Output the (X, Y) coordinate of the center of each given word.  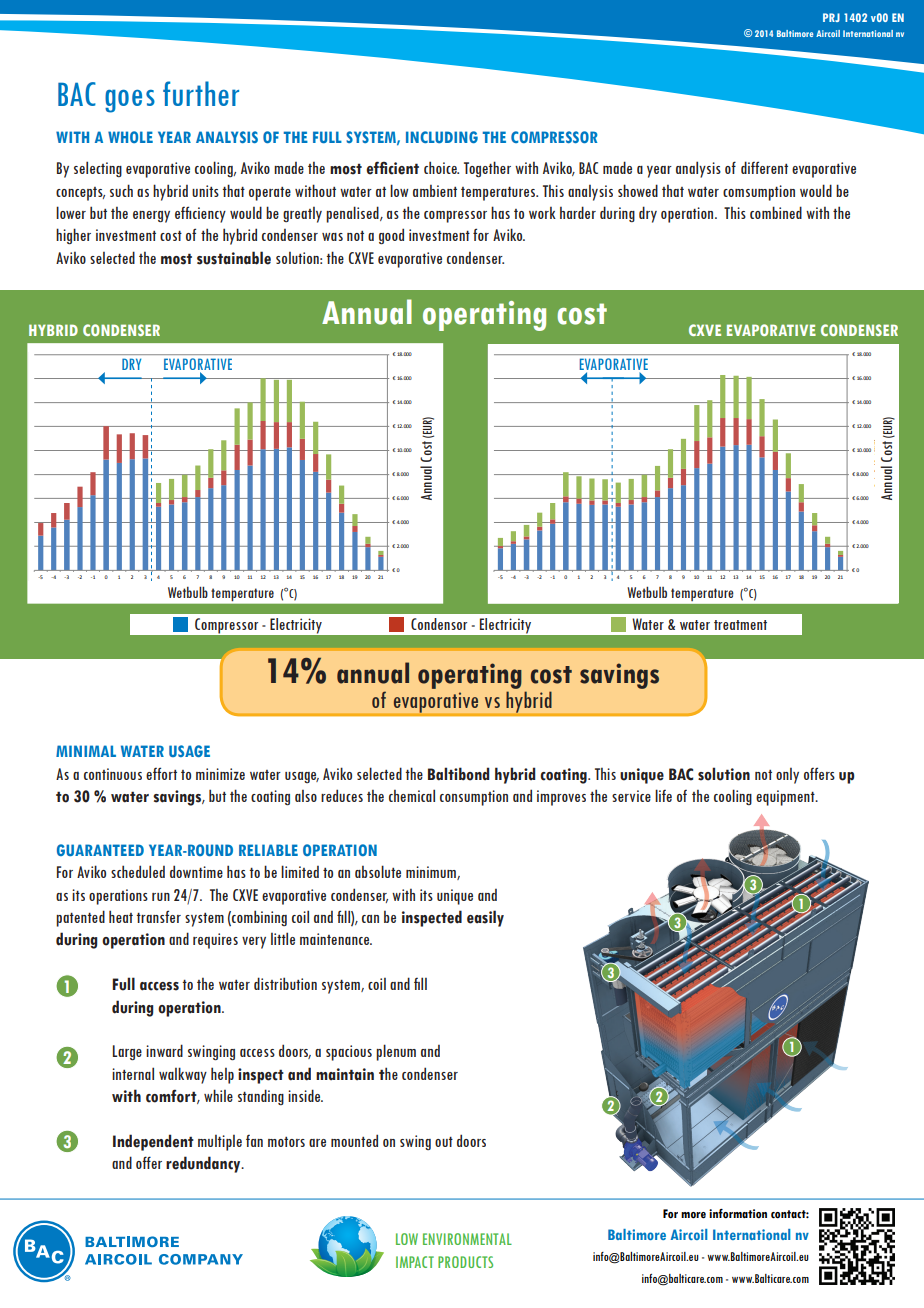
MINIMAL (86, 751)
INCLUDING (442, 137)
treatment (740, 625)
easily (485, 918)
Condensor (439, 624)
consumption (474, 798)
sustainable (234, 258)
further (201, 93)
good (391, 236)
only (787, 776)
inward (164, 1050)
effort (161, 773)
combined (776, 212)
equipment (786, 798)
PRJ (831, 17)
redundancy (204, 1164)
